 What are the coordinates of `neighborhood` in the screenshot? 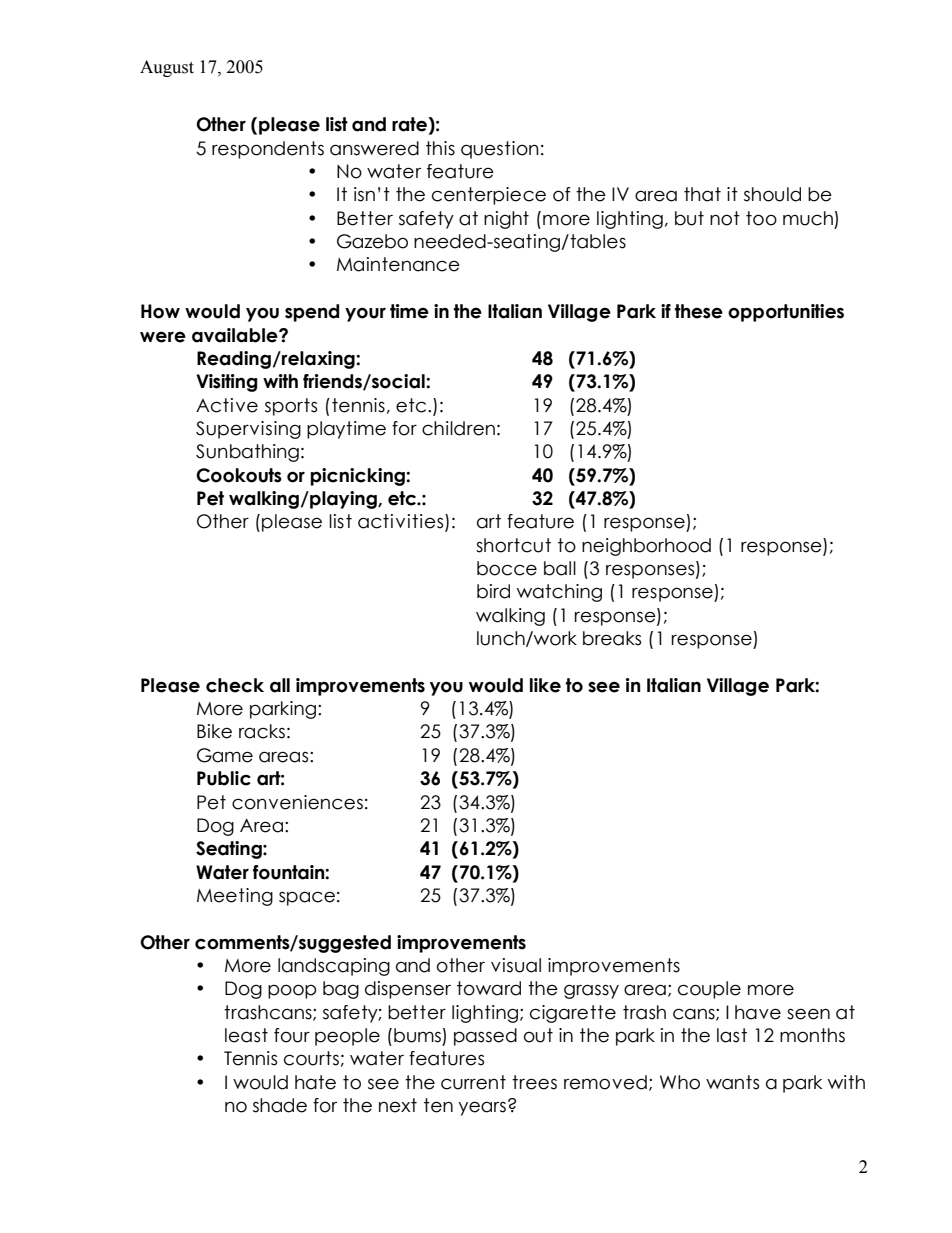 It's located at (646, 547).
